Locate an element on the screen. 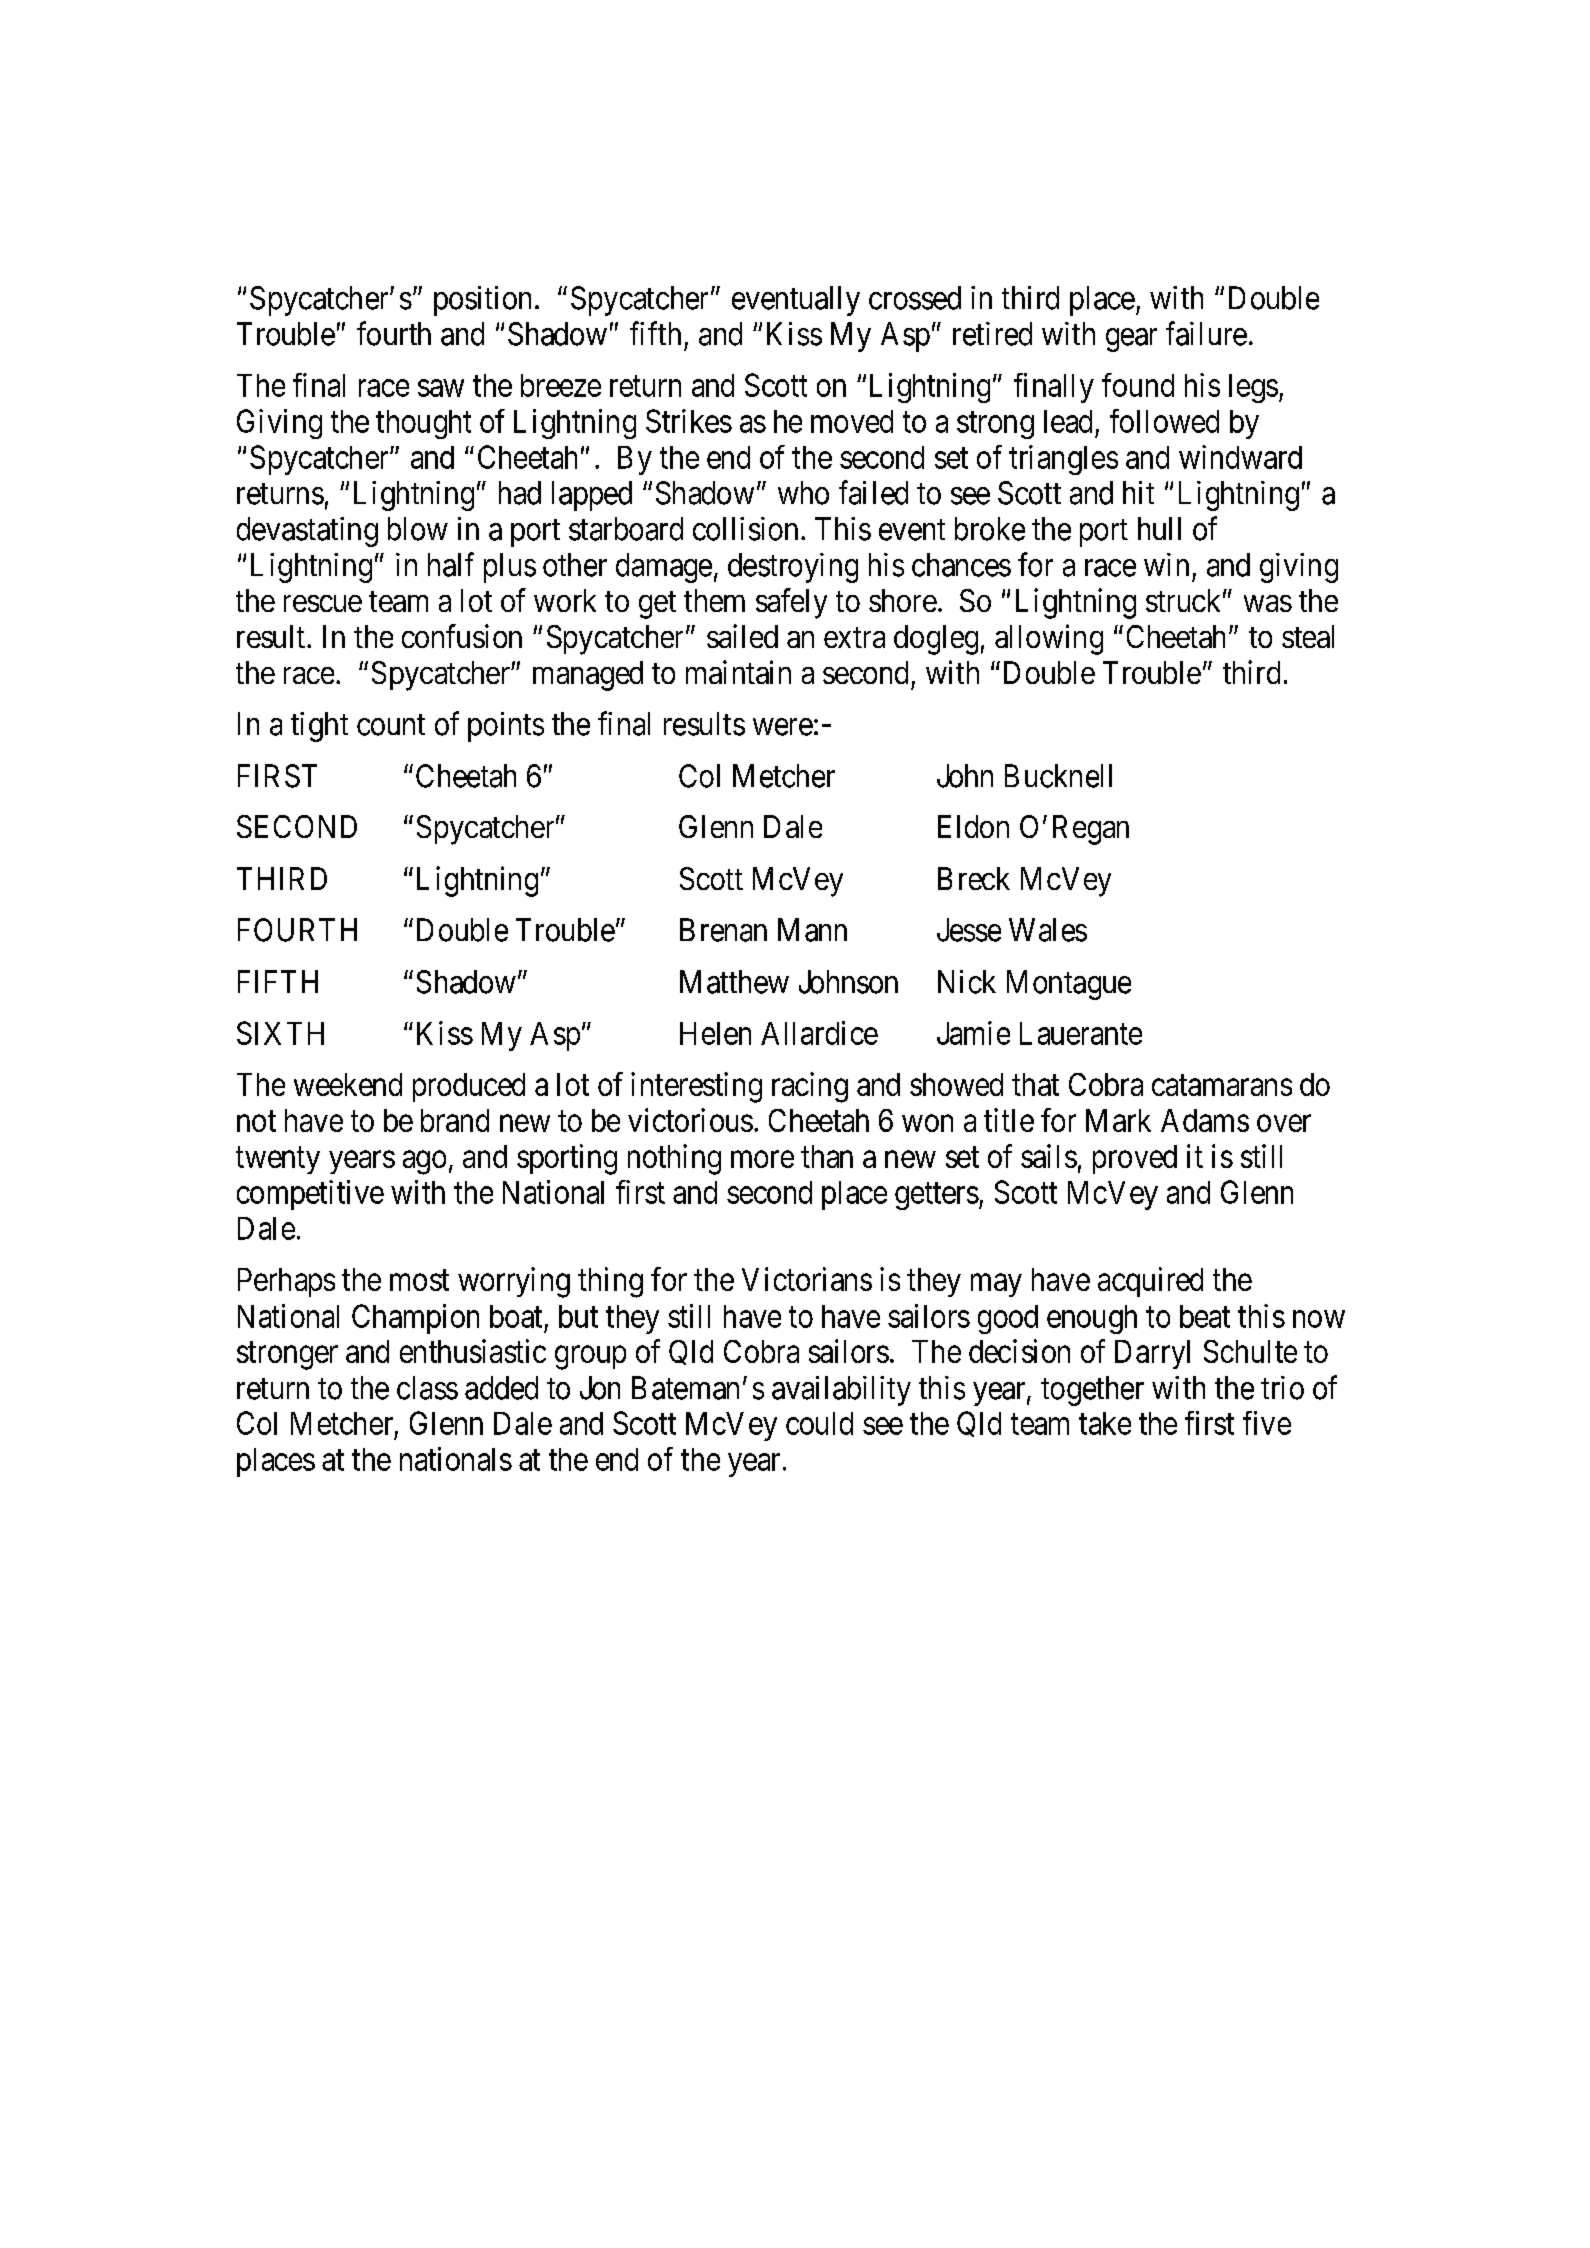 This screenshot has height=2248, width=1590. crossed is located at coordinates (915, 298).
